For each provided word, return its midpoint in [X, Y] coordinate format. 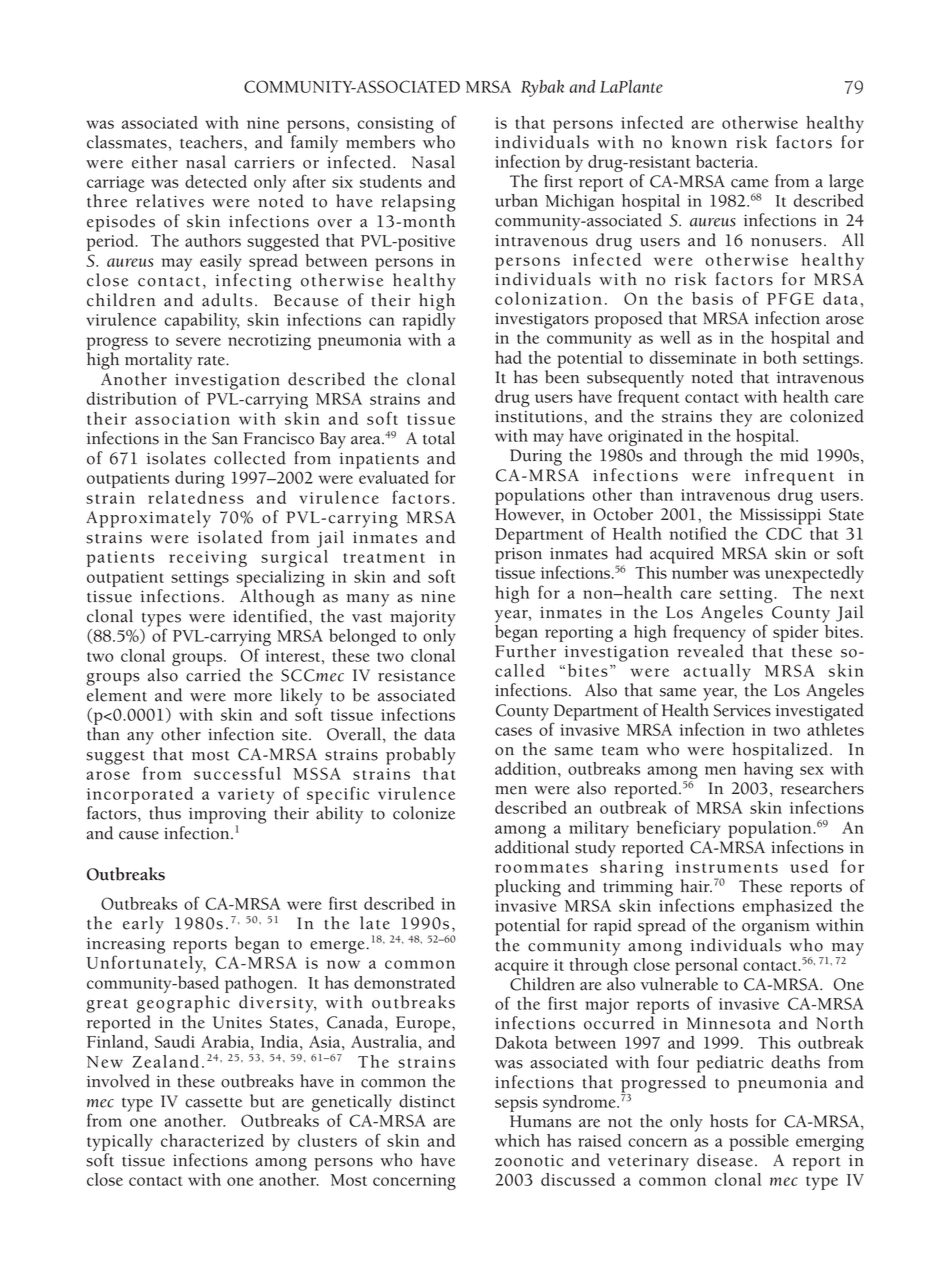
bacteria [726, 161]
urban [516, 200]
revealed [710, 651]
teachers [212, 142]
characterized [212, 1140]
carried [213, 675]
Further [525, 651]
